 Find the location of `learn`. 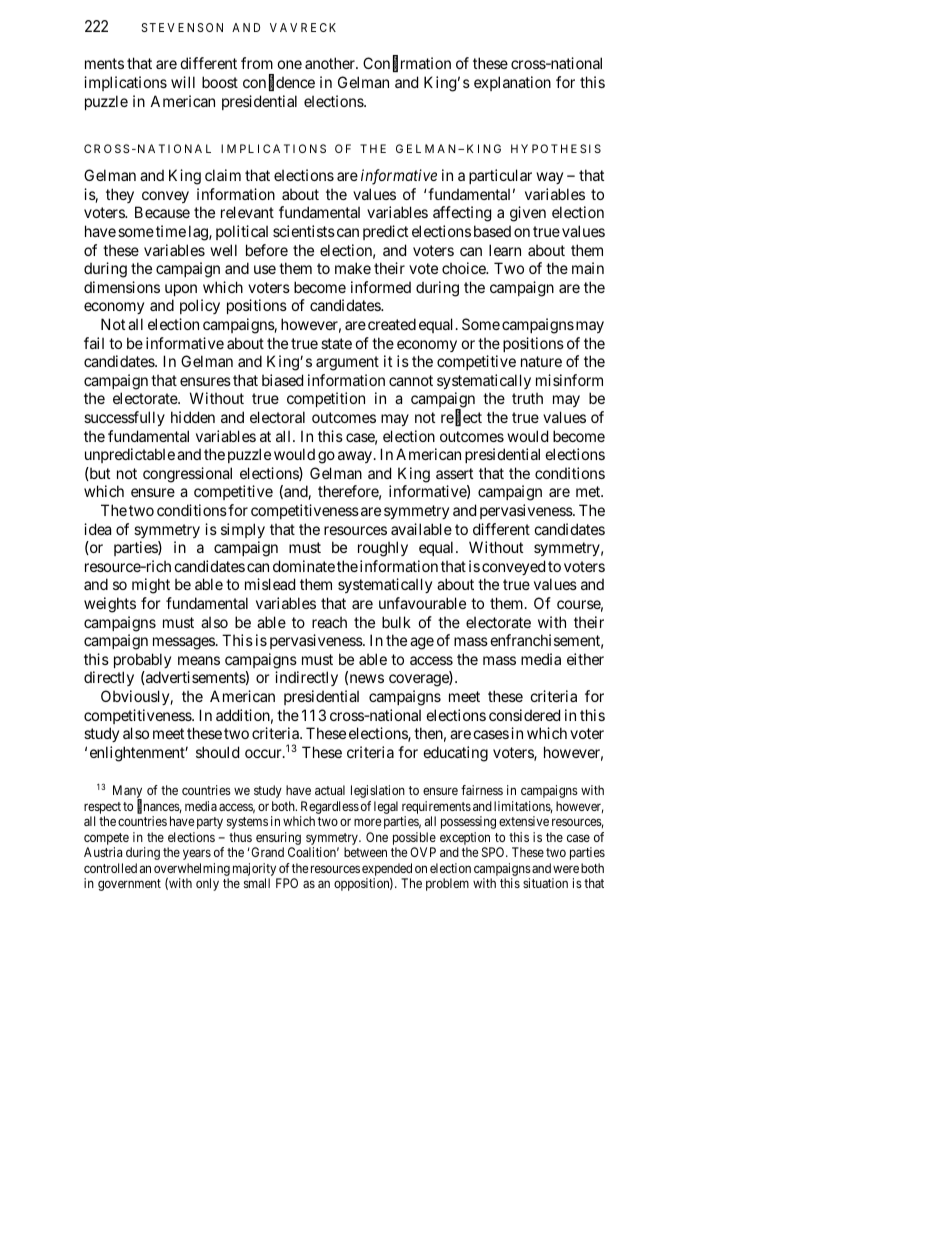

learn is located at coordinates (505, 250).
